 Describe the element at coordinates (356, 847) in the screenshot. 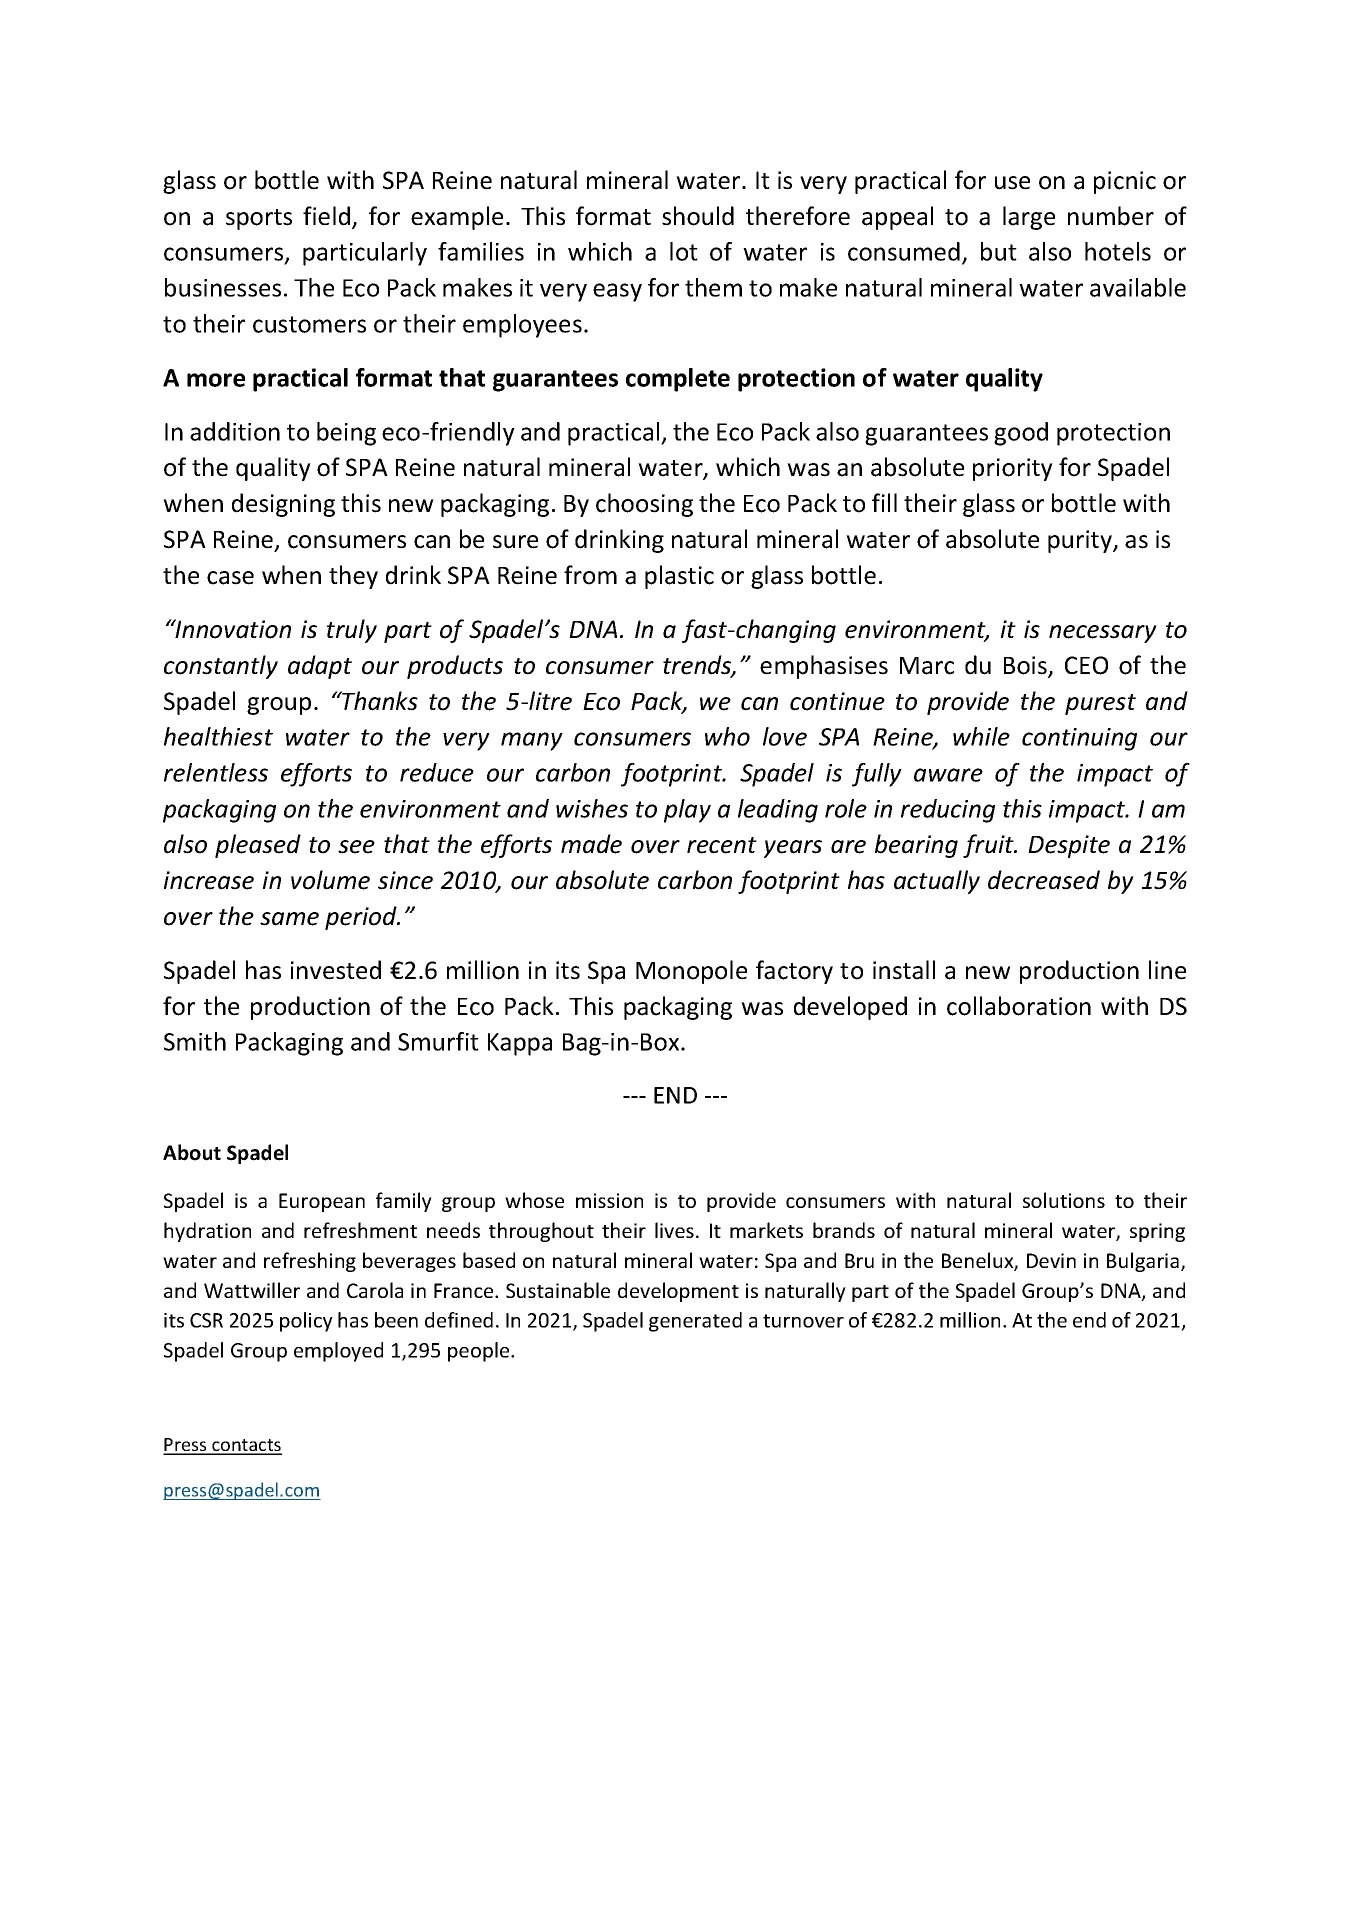

I see `see` at that location.
